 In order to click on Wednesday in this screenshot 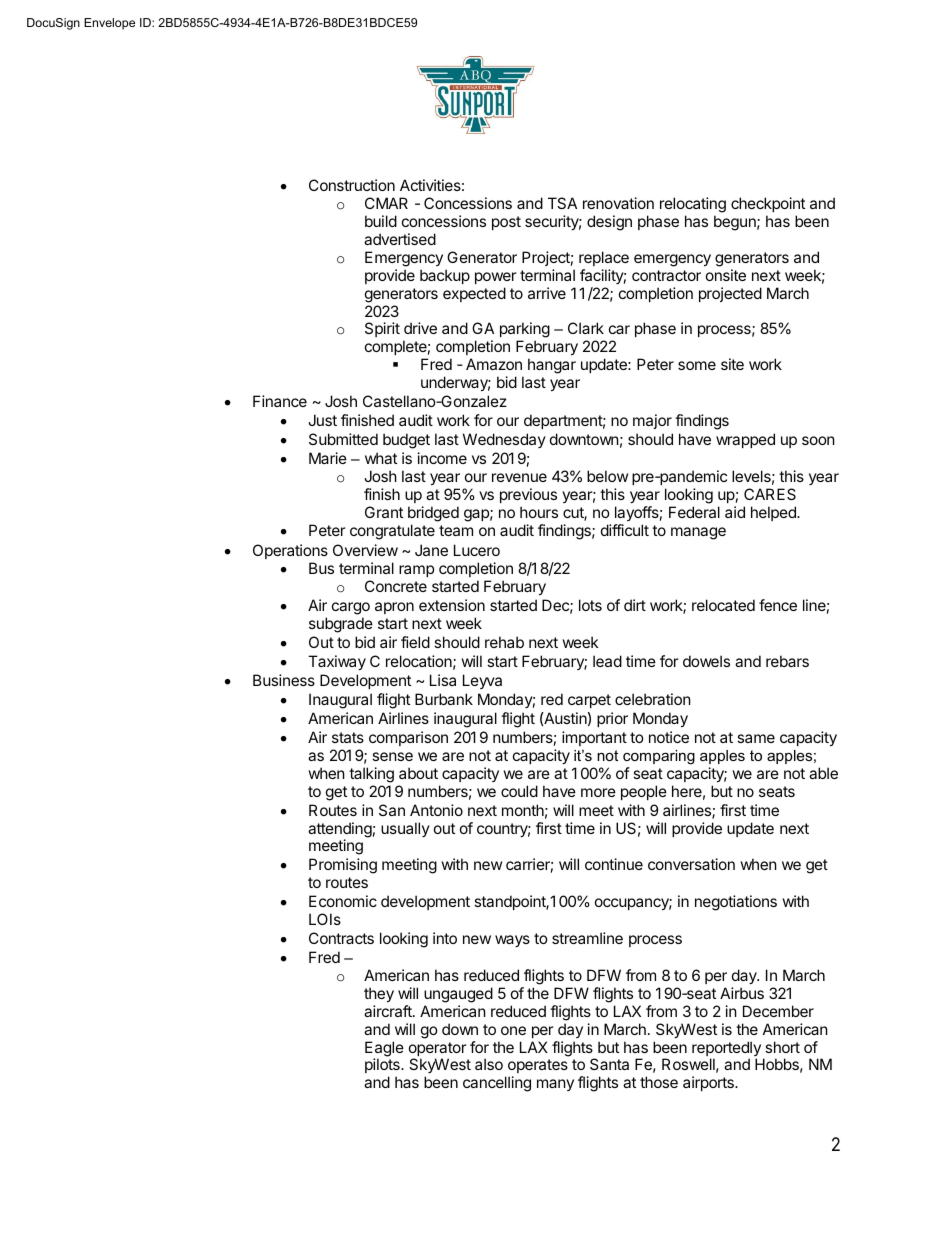, I will do `click(504, 440)`.
